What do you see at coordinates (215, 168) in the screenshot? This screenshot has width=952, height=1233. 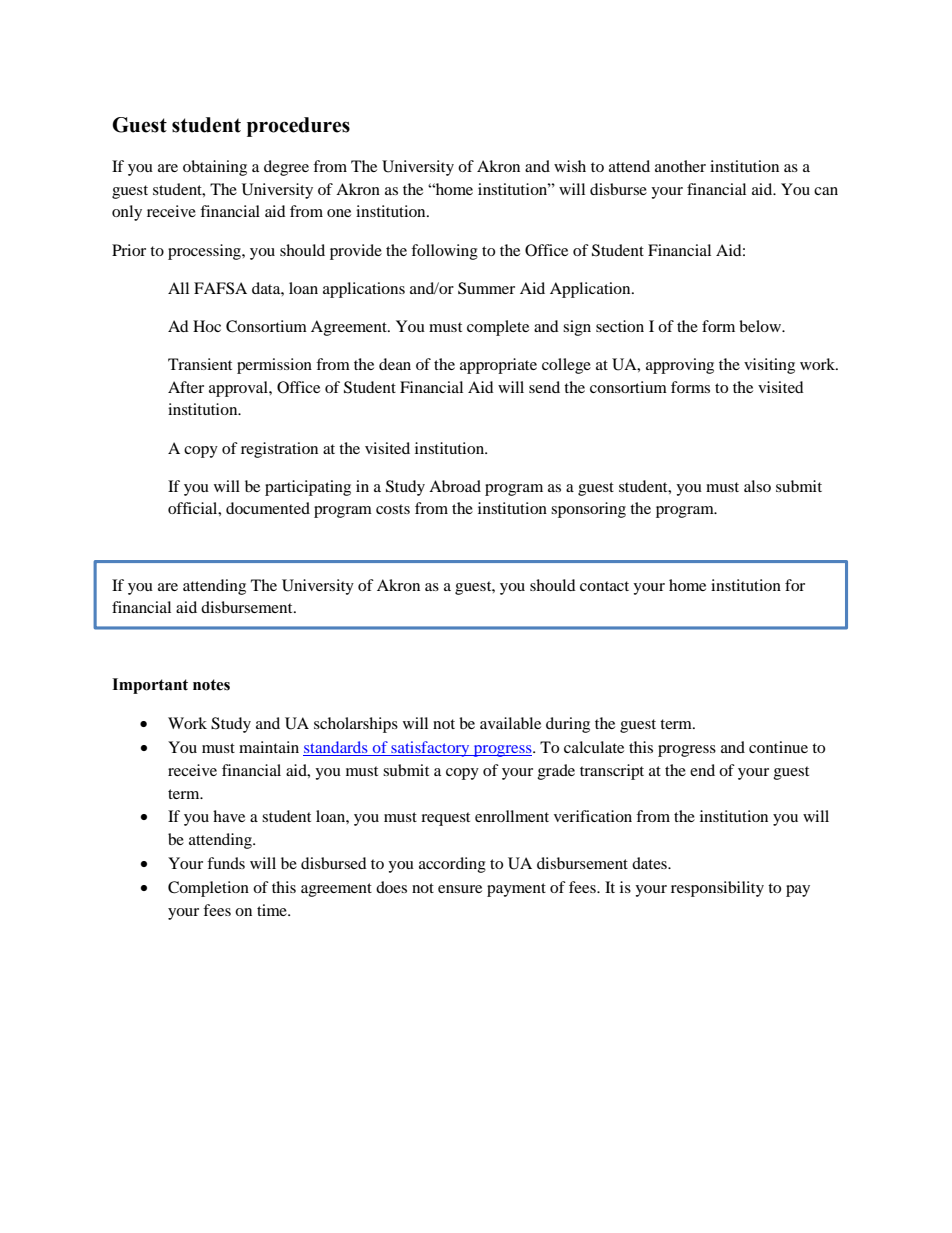 I see `obtaining` at bounding box center [215, 168].
